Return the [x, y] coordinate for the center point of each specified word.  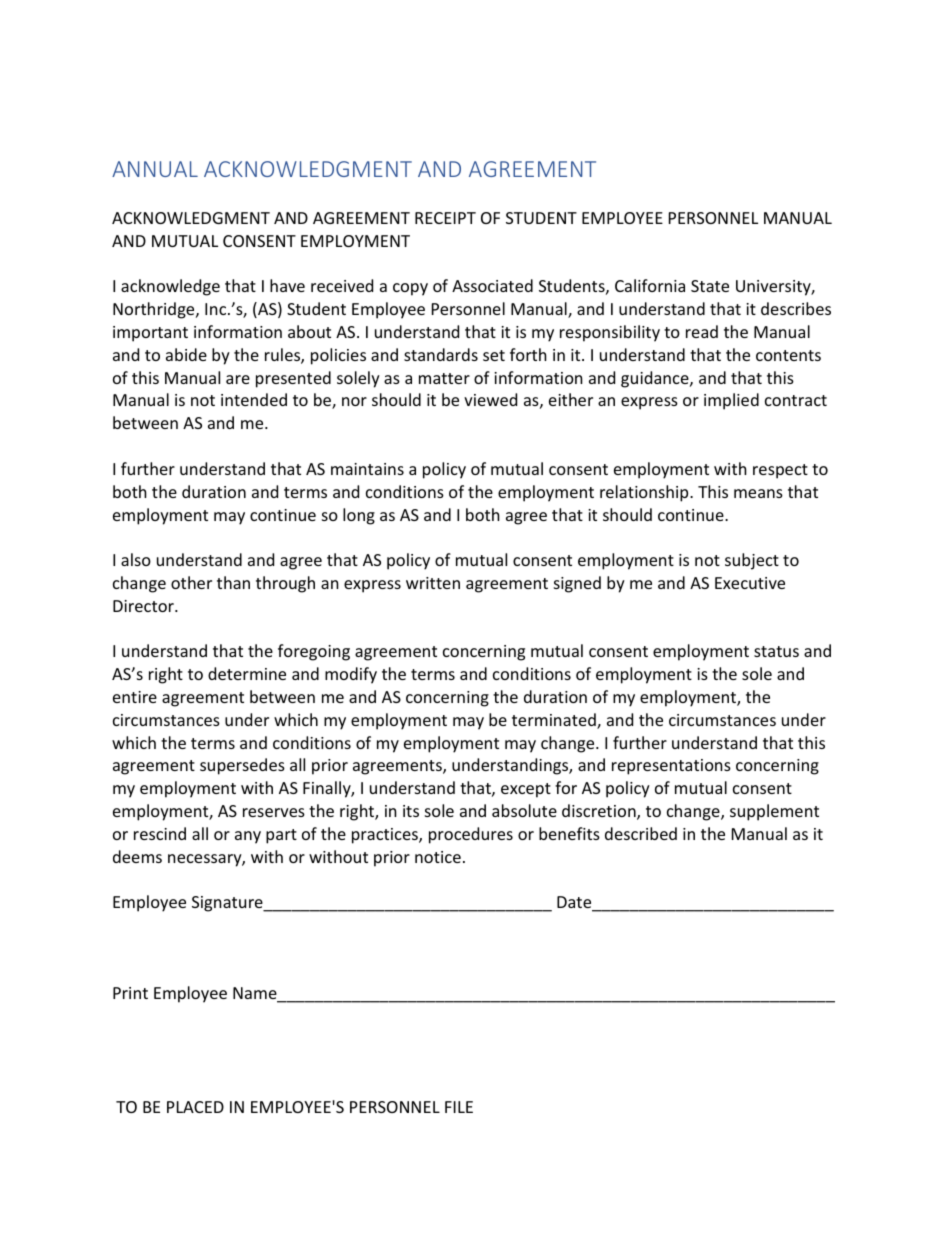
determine [247, 673]
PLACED [195, 1107]
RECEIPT [445, 218]
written [433, 583]
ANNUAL [155, 169]
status [776, 651]
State [710, 286]
